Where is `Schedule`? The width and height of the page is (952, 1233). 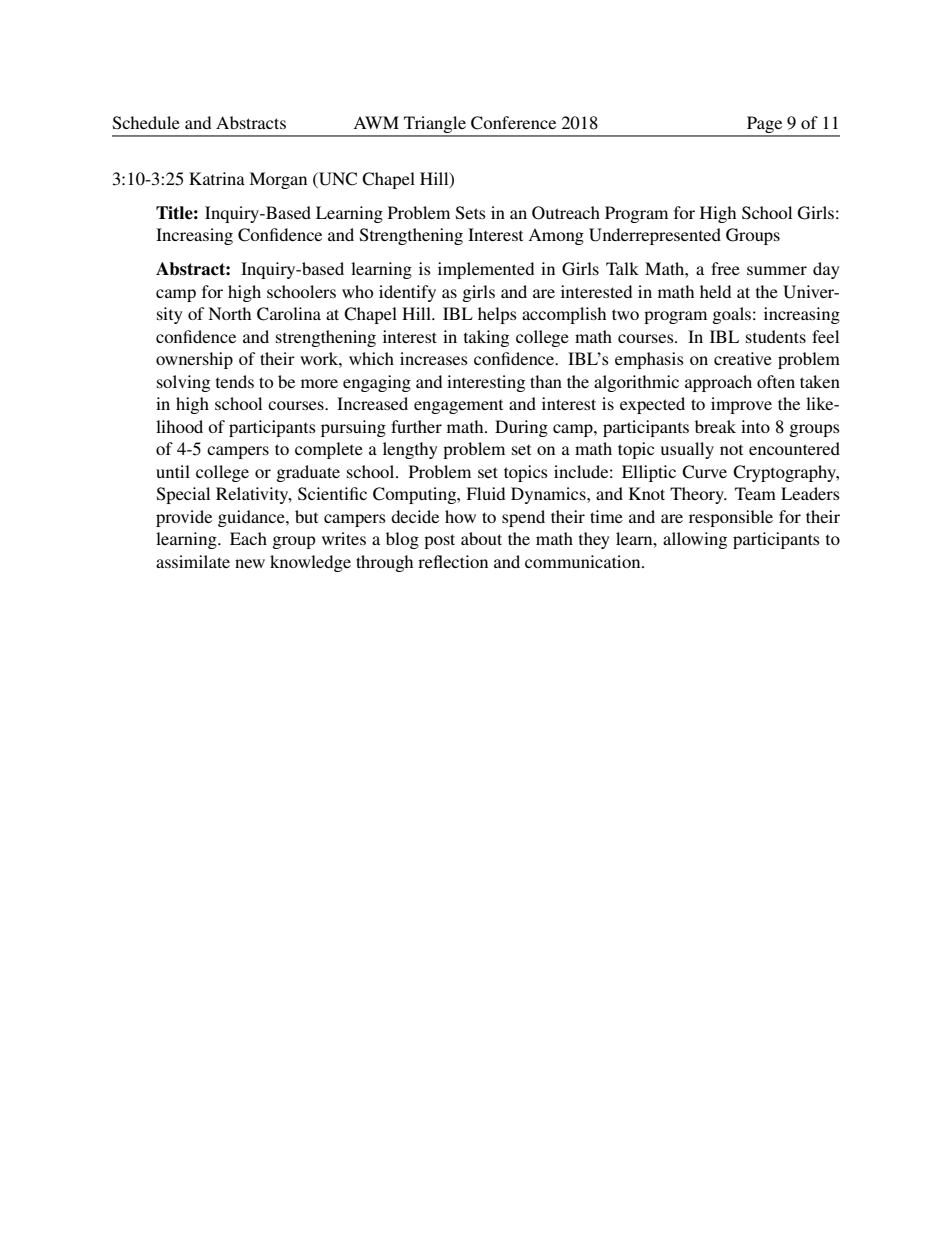 Schedule is located at coordinates (146, 123).
